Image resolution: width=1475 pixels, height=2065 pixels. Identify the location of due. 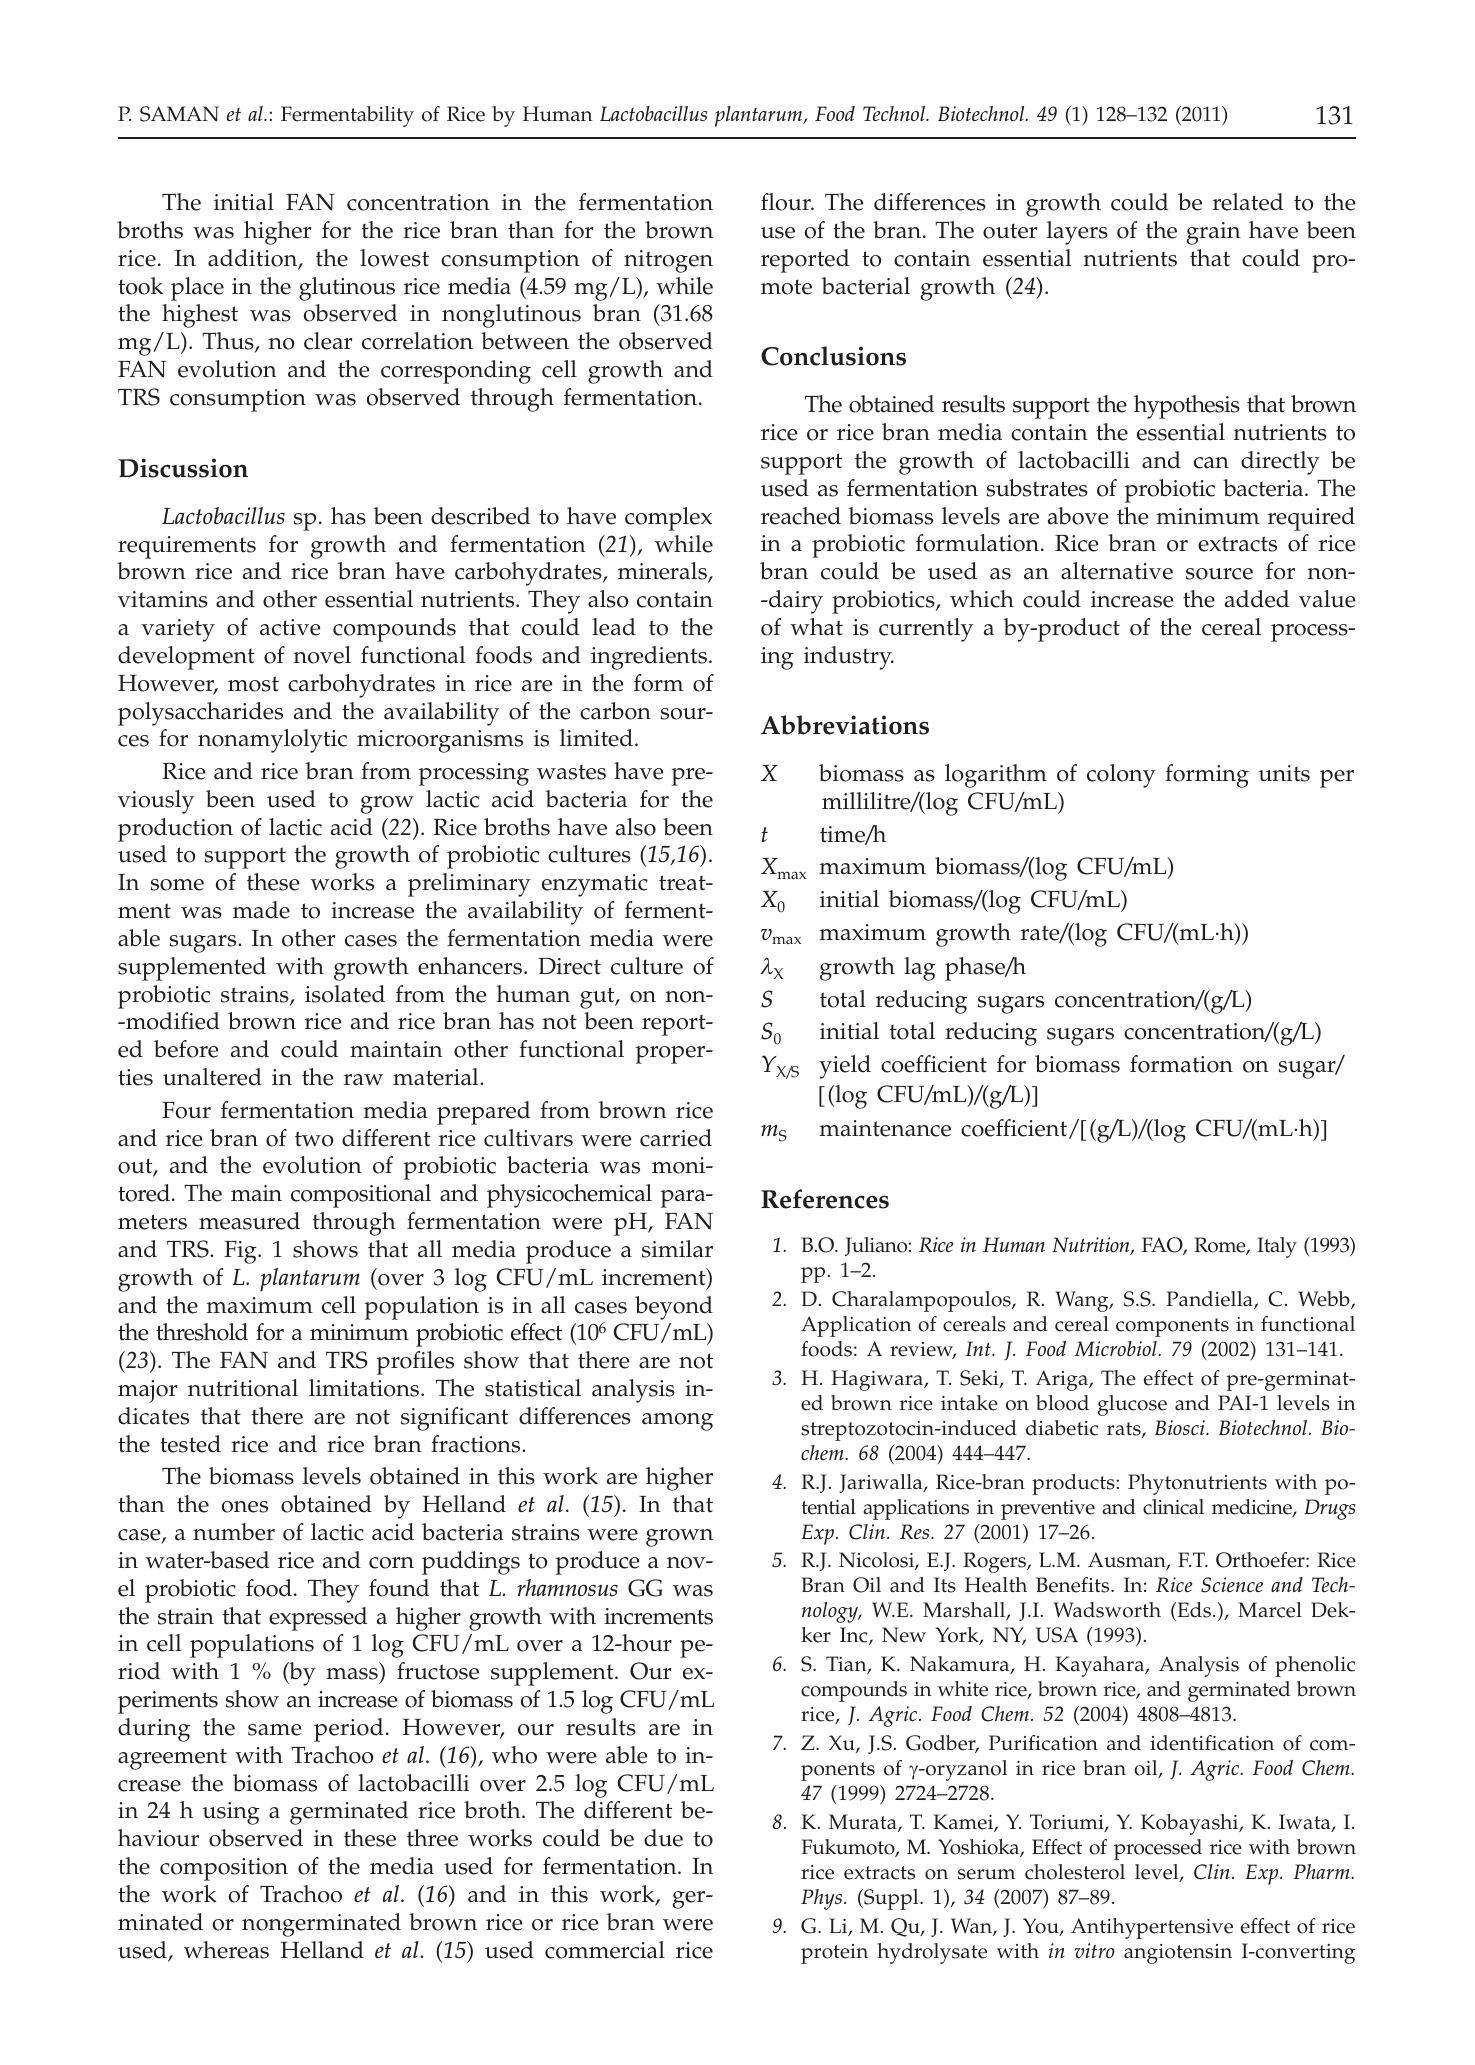
(663, 1838).
